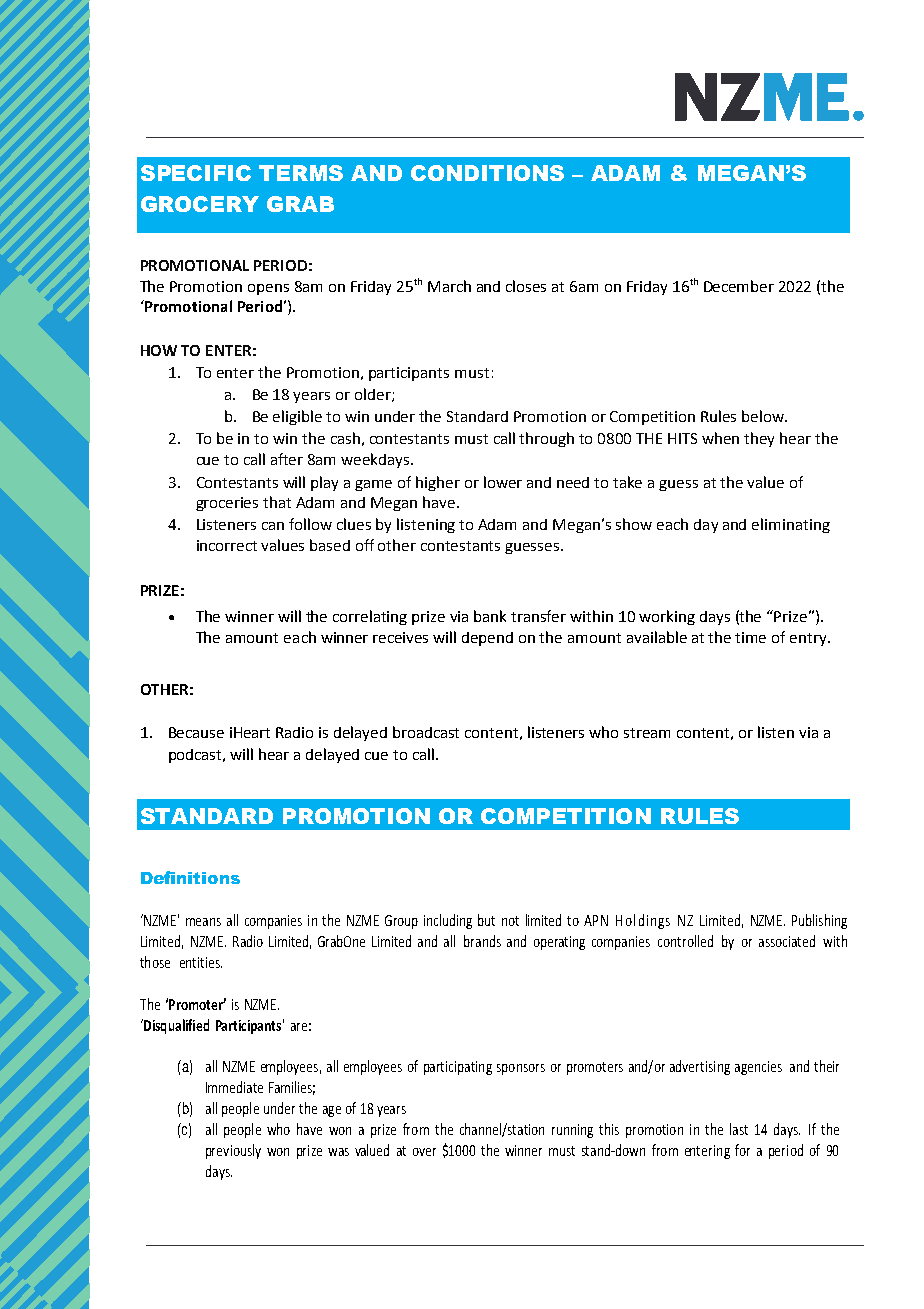 This document has width=924, height=1309. I want to click on Because, so click(196, 732).
